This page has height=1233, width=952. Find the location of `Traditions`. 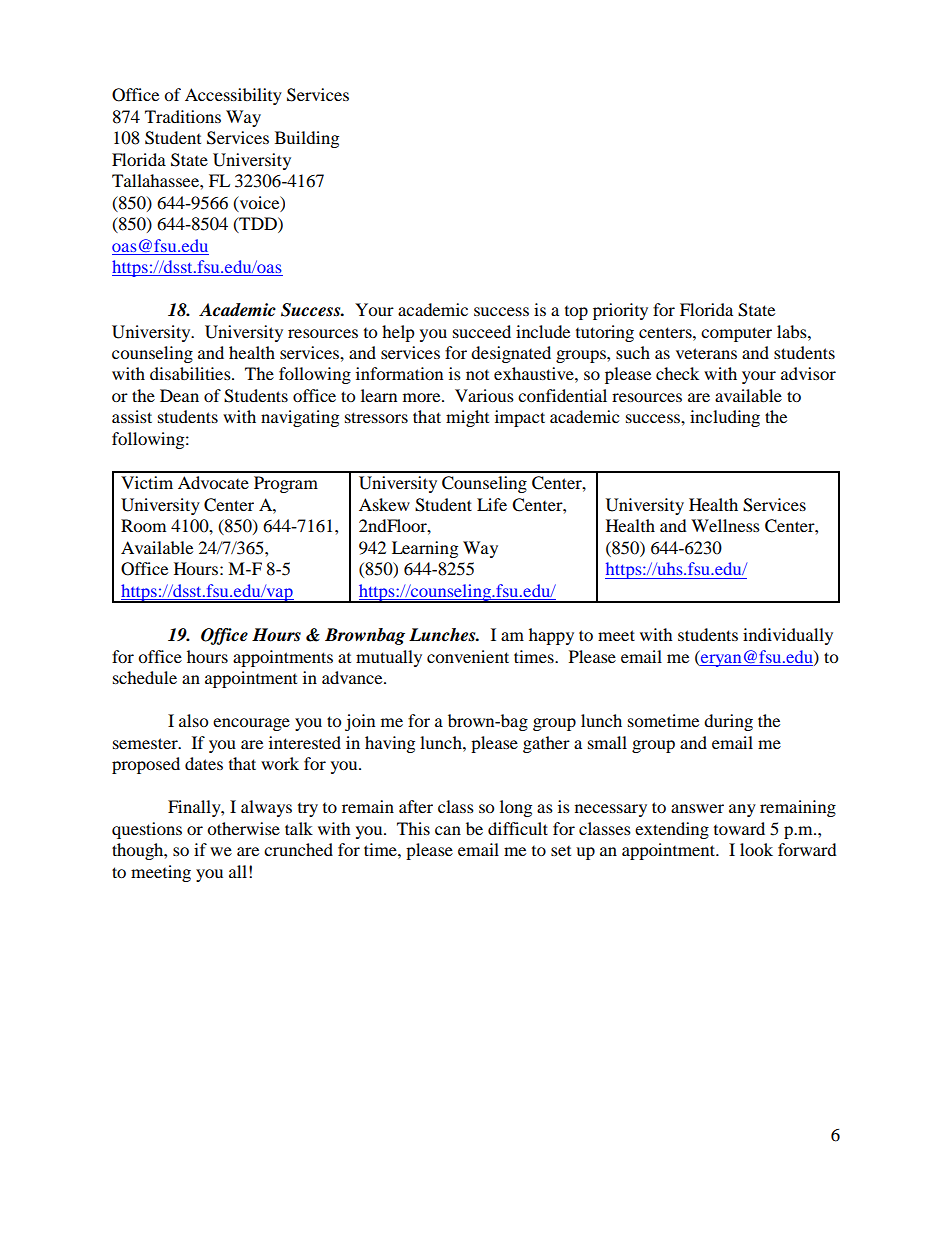

Traditions is located at coordinates (183, 116).
